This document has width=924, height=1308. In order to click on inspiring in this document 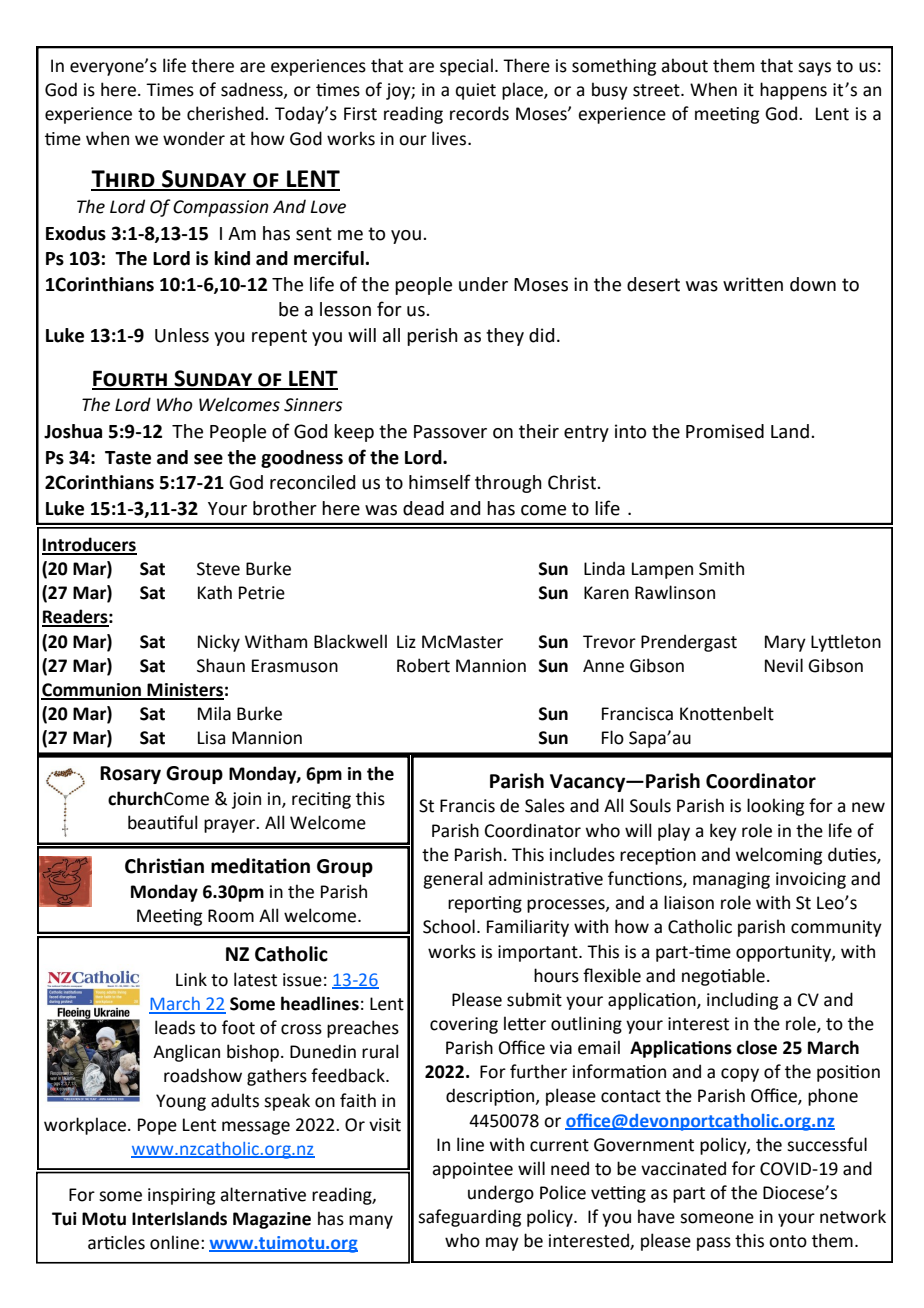, I will do `click(181, 1196)`.
